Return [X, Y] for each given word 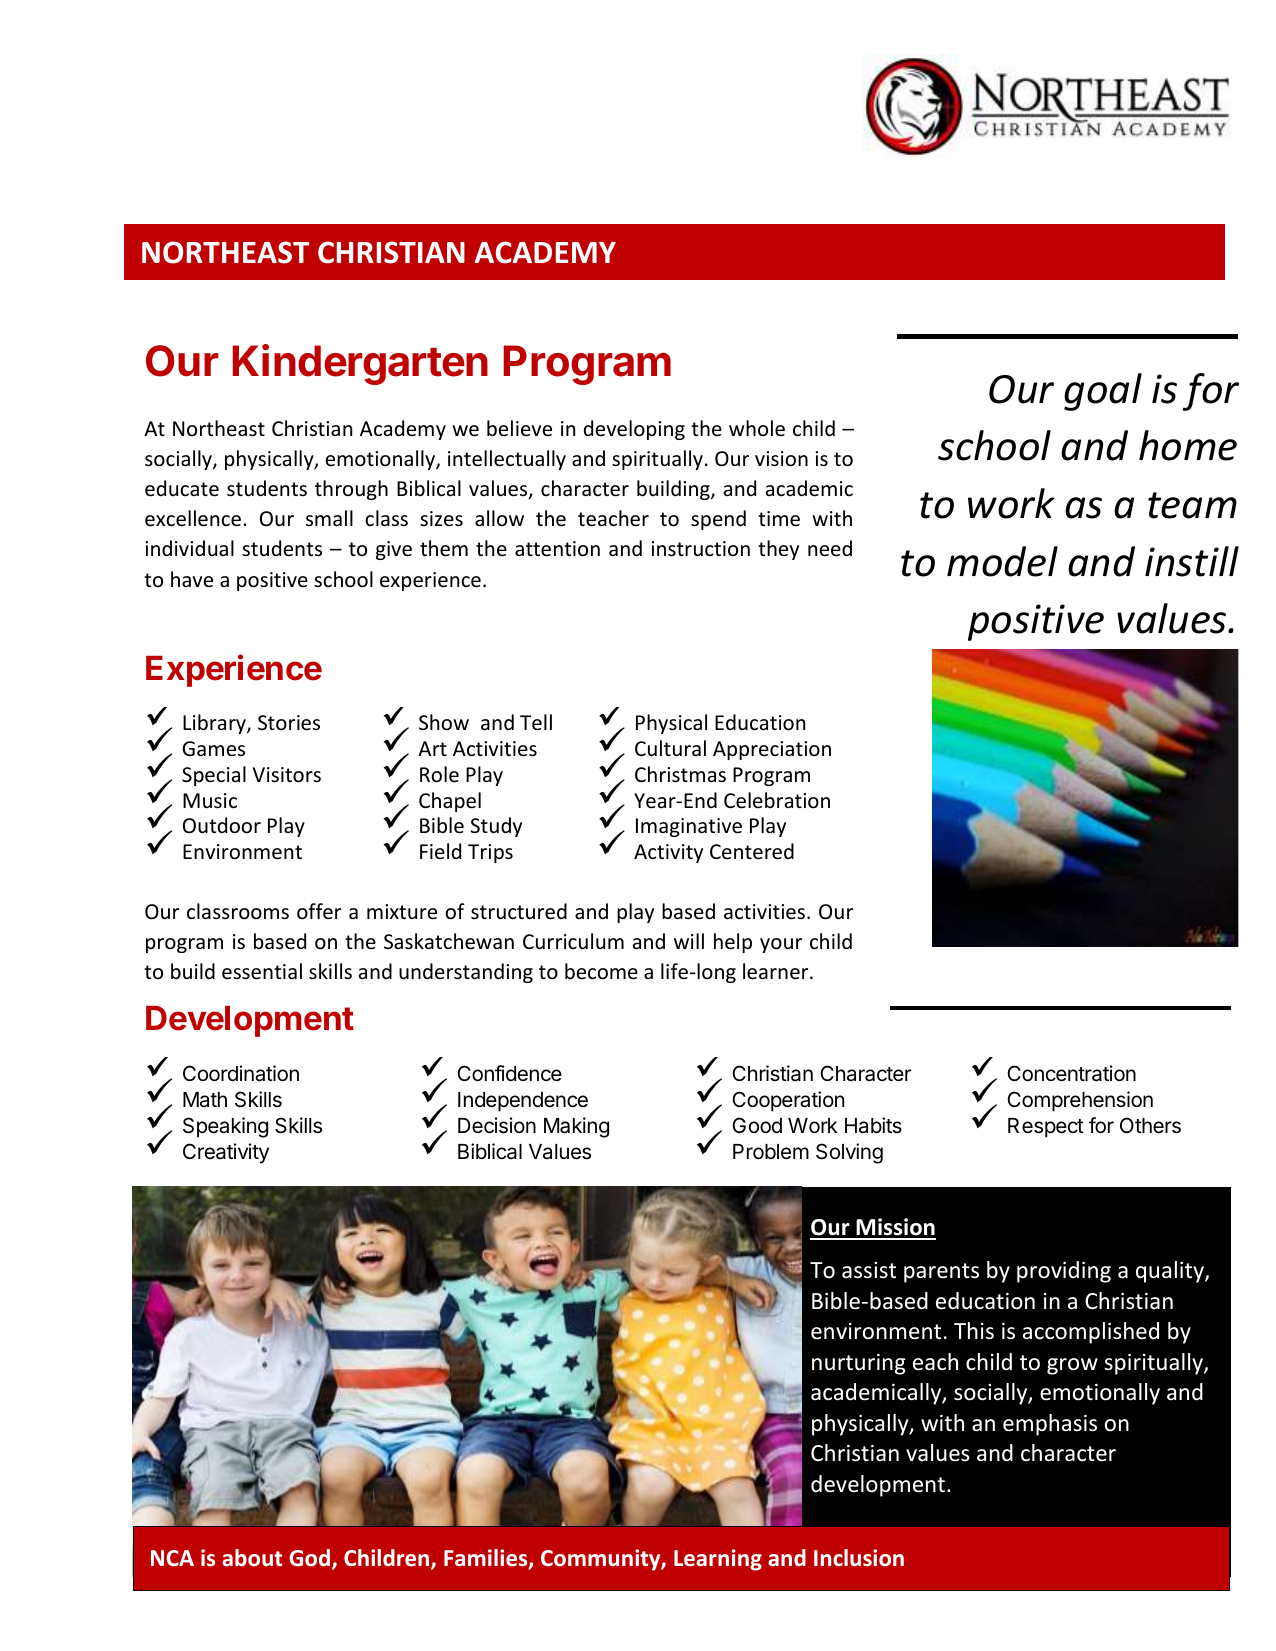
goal [1103, 392]
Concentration [1071, 1073]
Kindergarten [360, 364]
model [1002, 561]
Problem [771, 1152]
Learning [718, 1560]
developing [634, 430]
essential [262, 971]
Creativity [226, 1153]
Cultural [670, 748]
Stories [289, 723]
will [689, 941]
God [309, 1557]
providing [1064, 1272]
